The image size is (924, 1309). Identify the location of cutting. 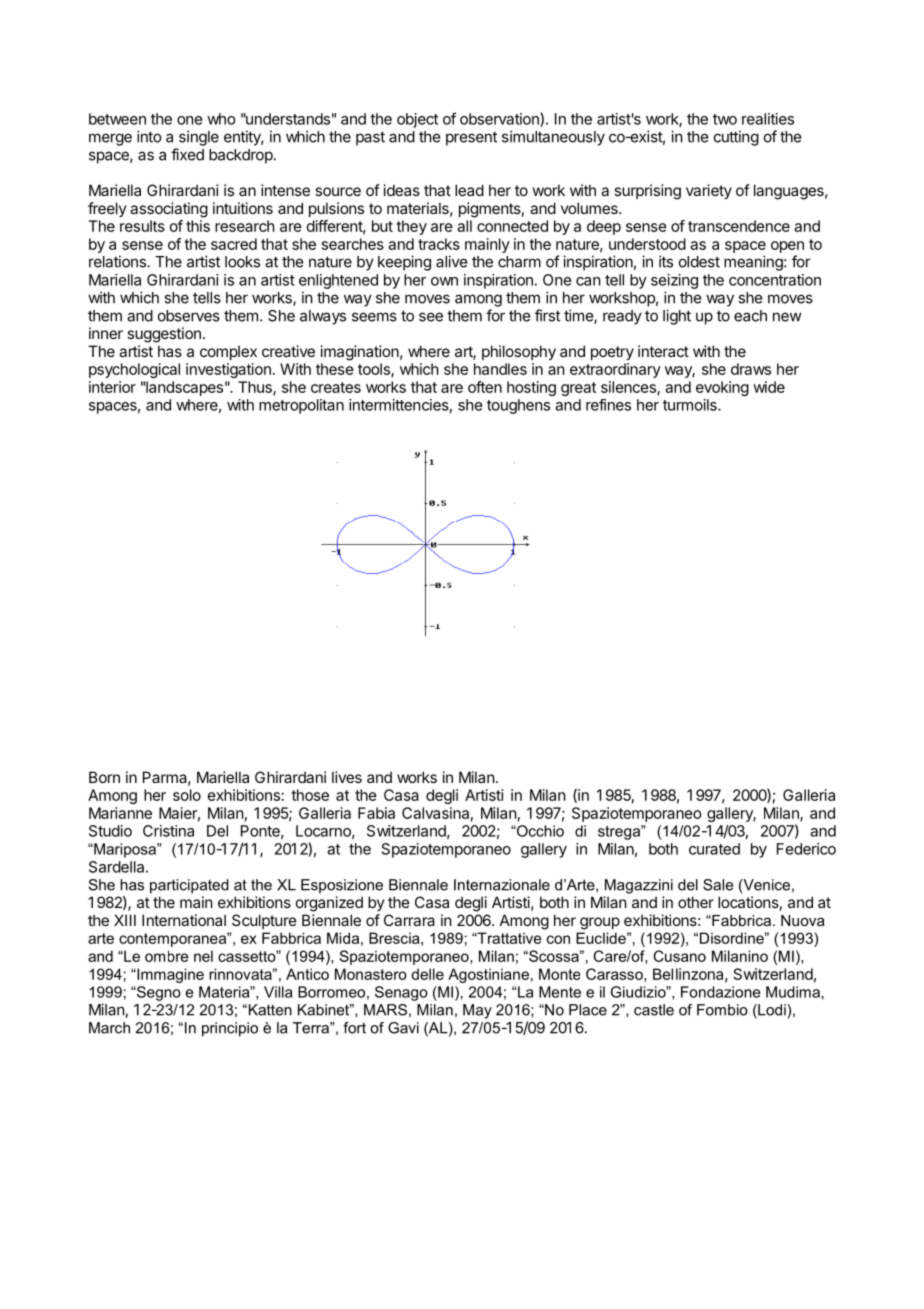
(736, 138).
